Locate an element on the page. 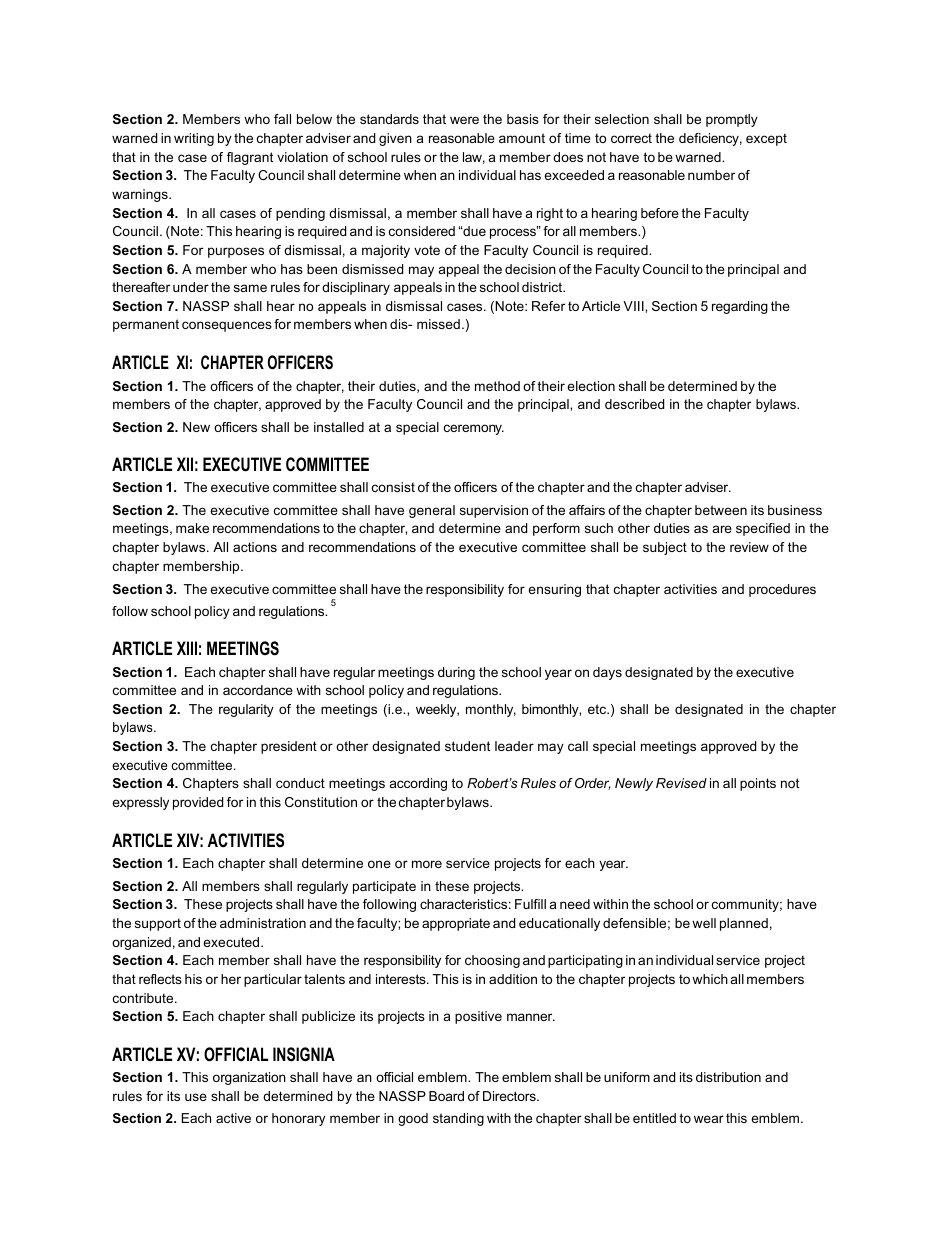 The width and height of the image is (952, 1233). method is located at coordinates (497, 386).
